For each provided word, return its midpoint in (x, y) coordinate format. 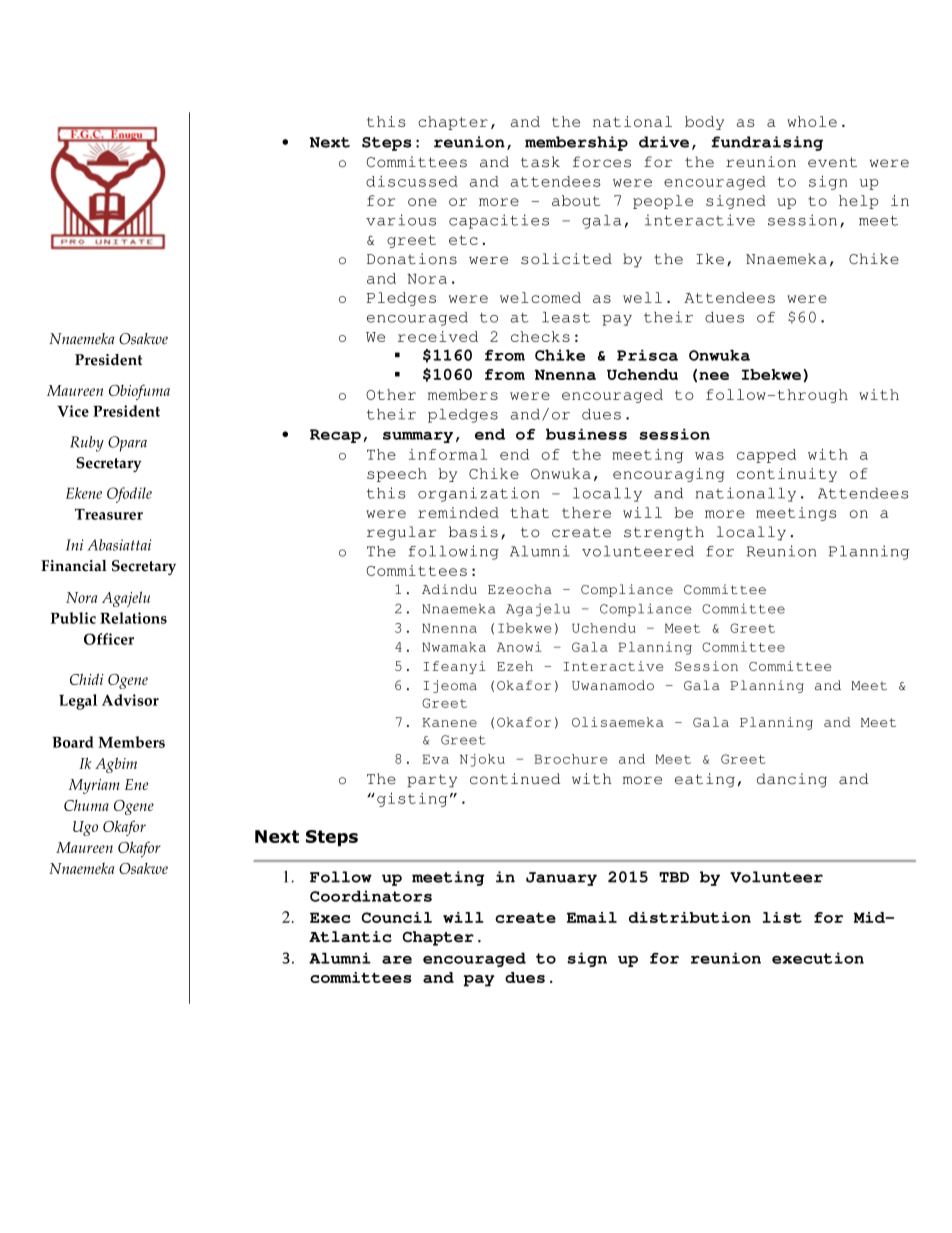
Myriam (94, 786)
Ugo (85, 828)
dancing (792, 780)
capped (766, 456)
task (540, 162)
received (438, 336)
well (642, 297)
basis (473, 532)
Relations (133, 618)
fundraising (767, 143)
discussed (412, 181)
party (432, 781)
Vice (73, 411)
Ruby (87, 444)
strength (664, 533)
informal (448, 454)
